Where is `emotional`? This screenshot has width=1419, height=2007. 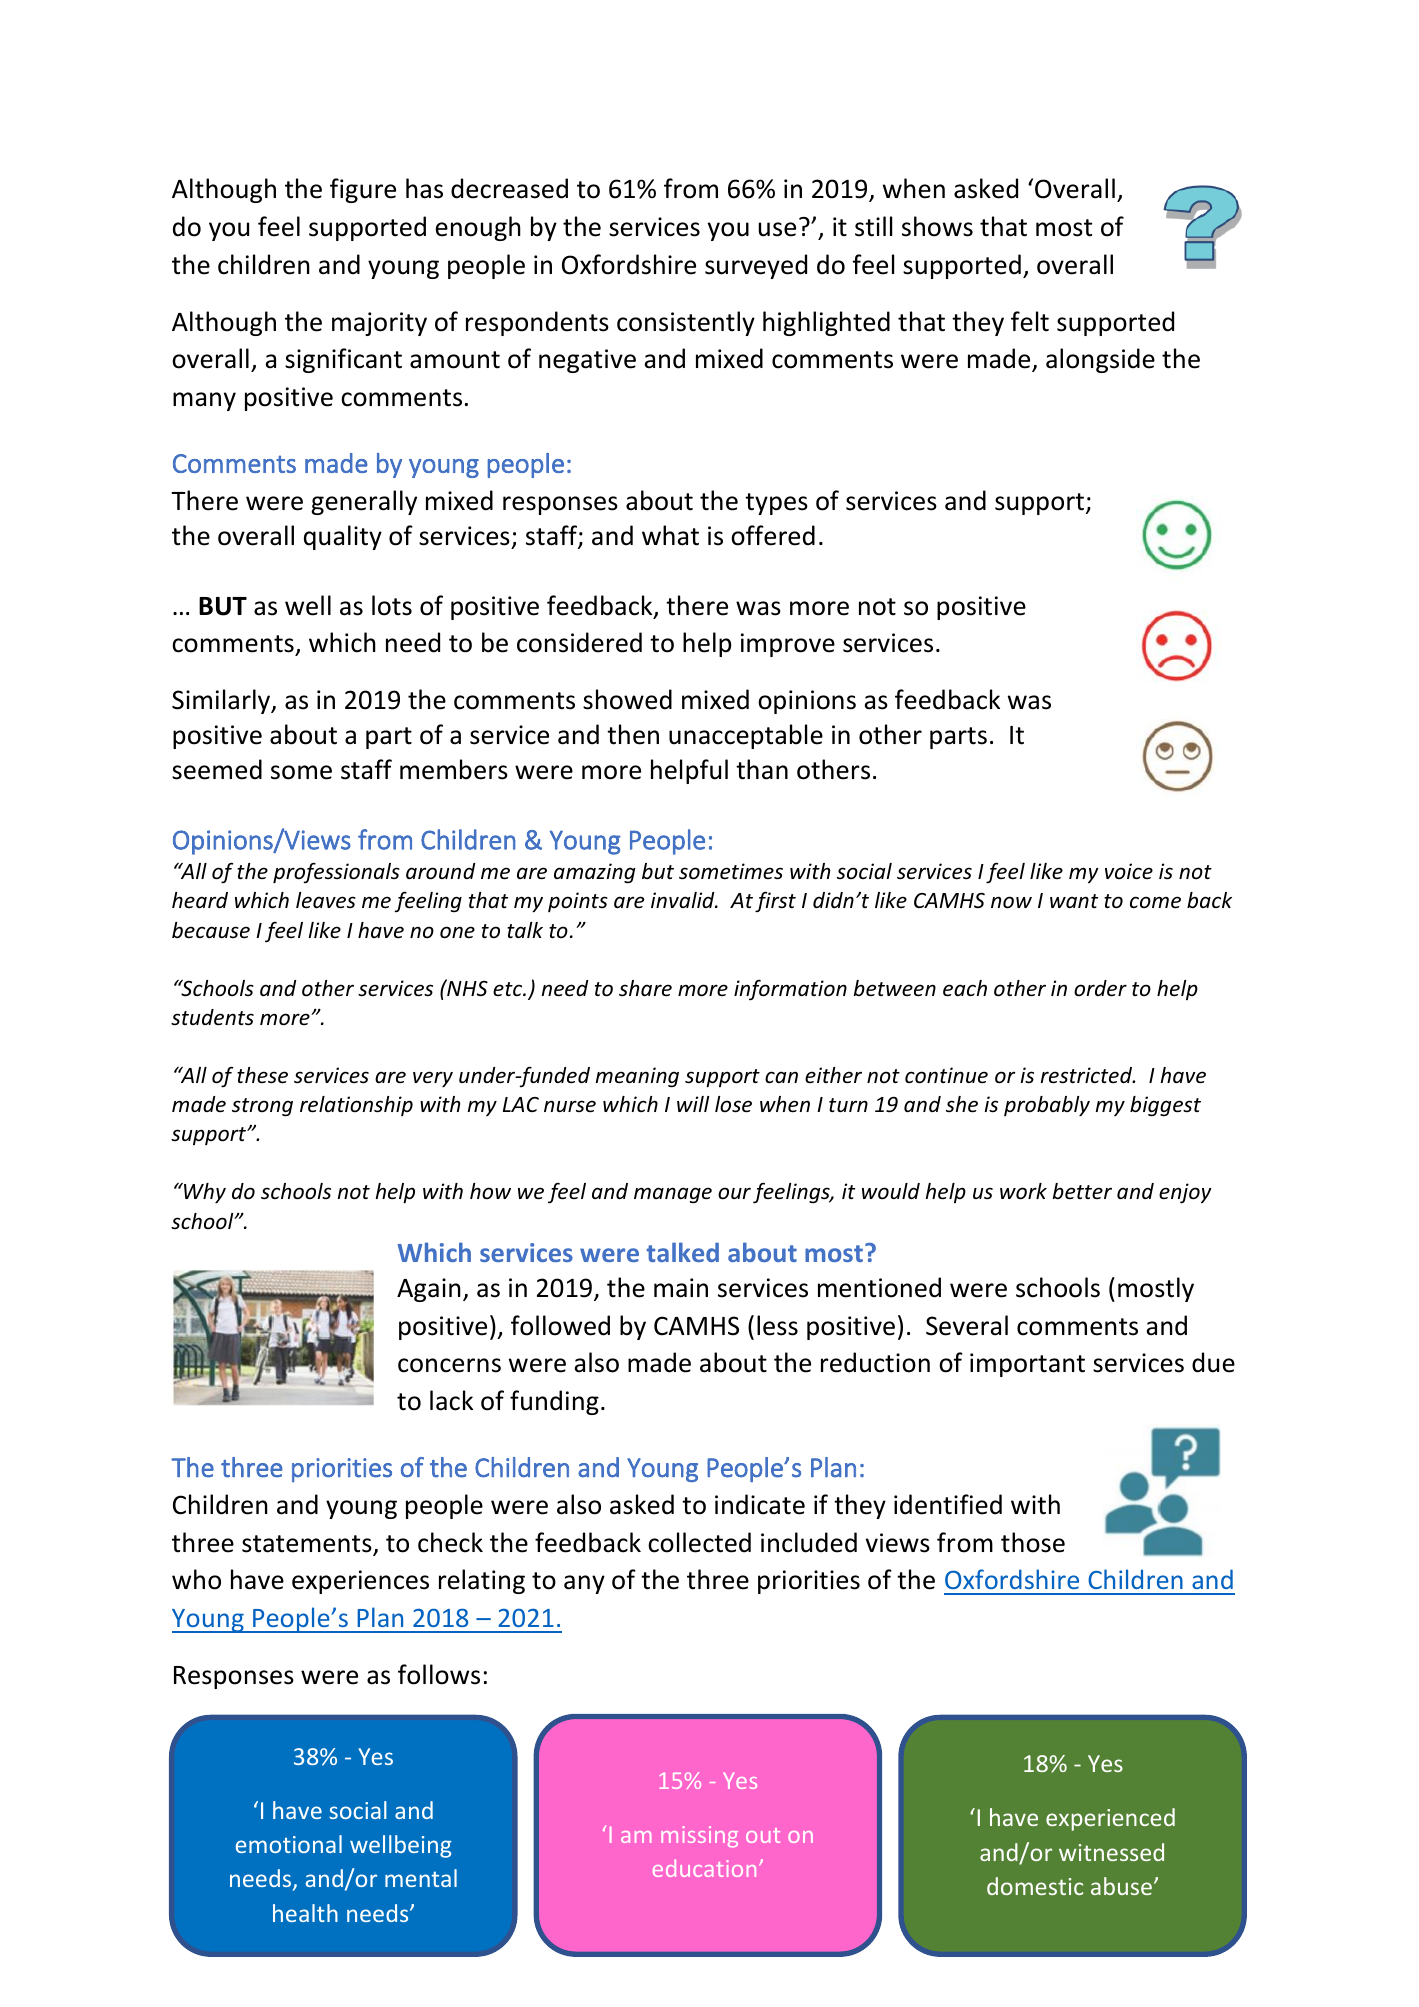
emotional is located at coordinates (289, 1844).
